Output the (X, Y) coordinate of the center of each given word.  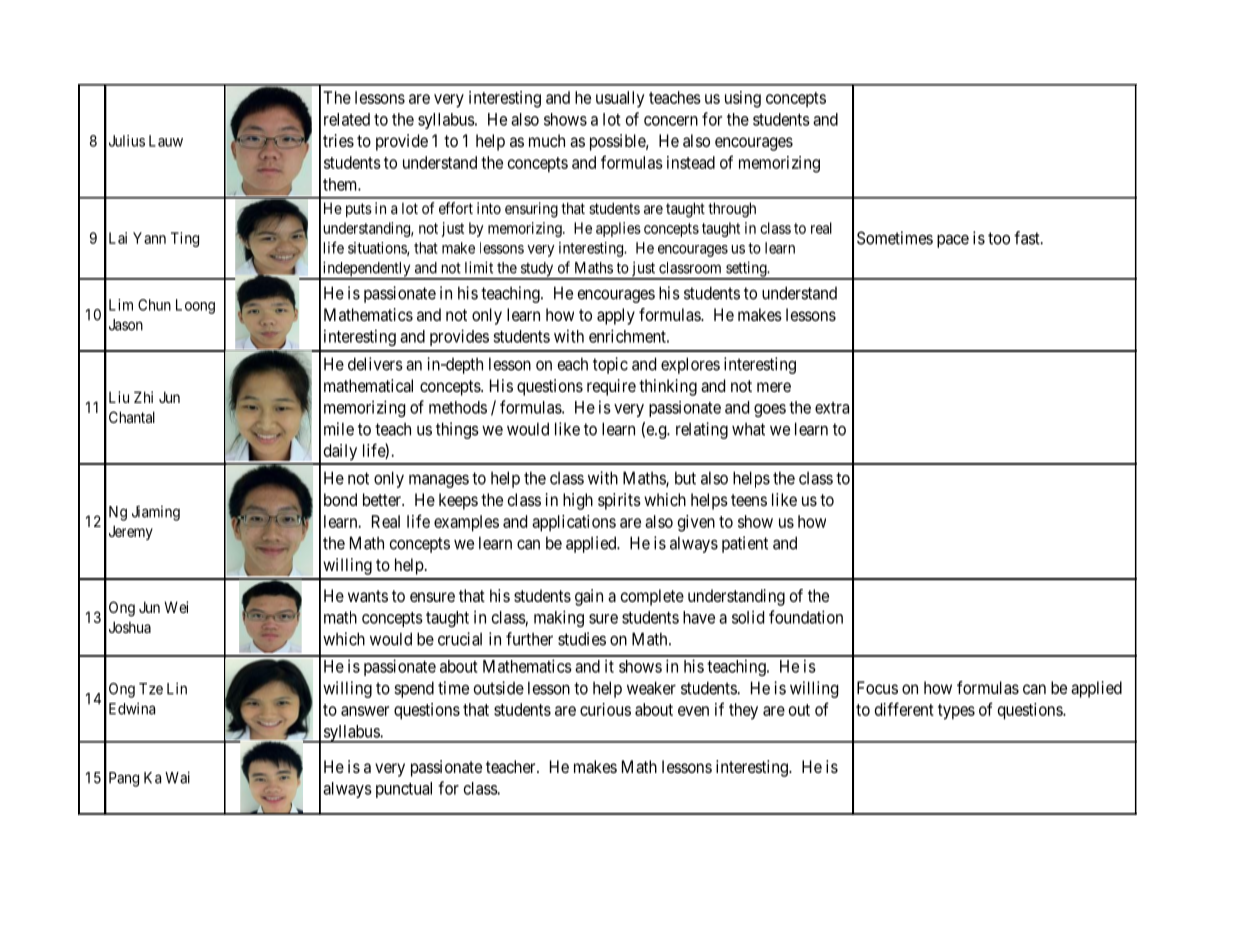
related (347, 119)
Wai (177, 777)
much (547, 140)
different (904, 709)
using (743, 99)
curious (605, 709)
